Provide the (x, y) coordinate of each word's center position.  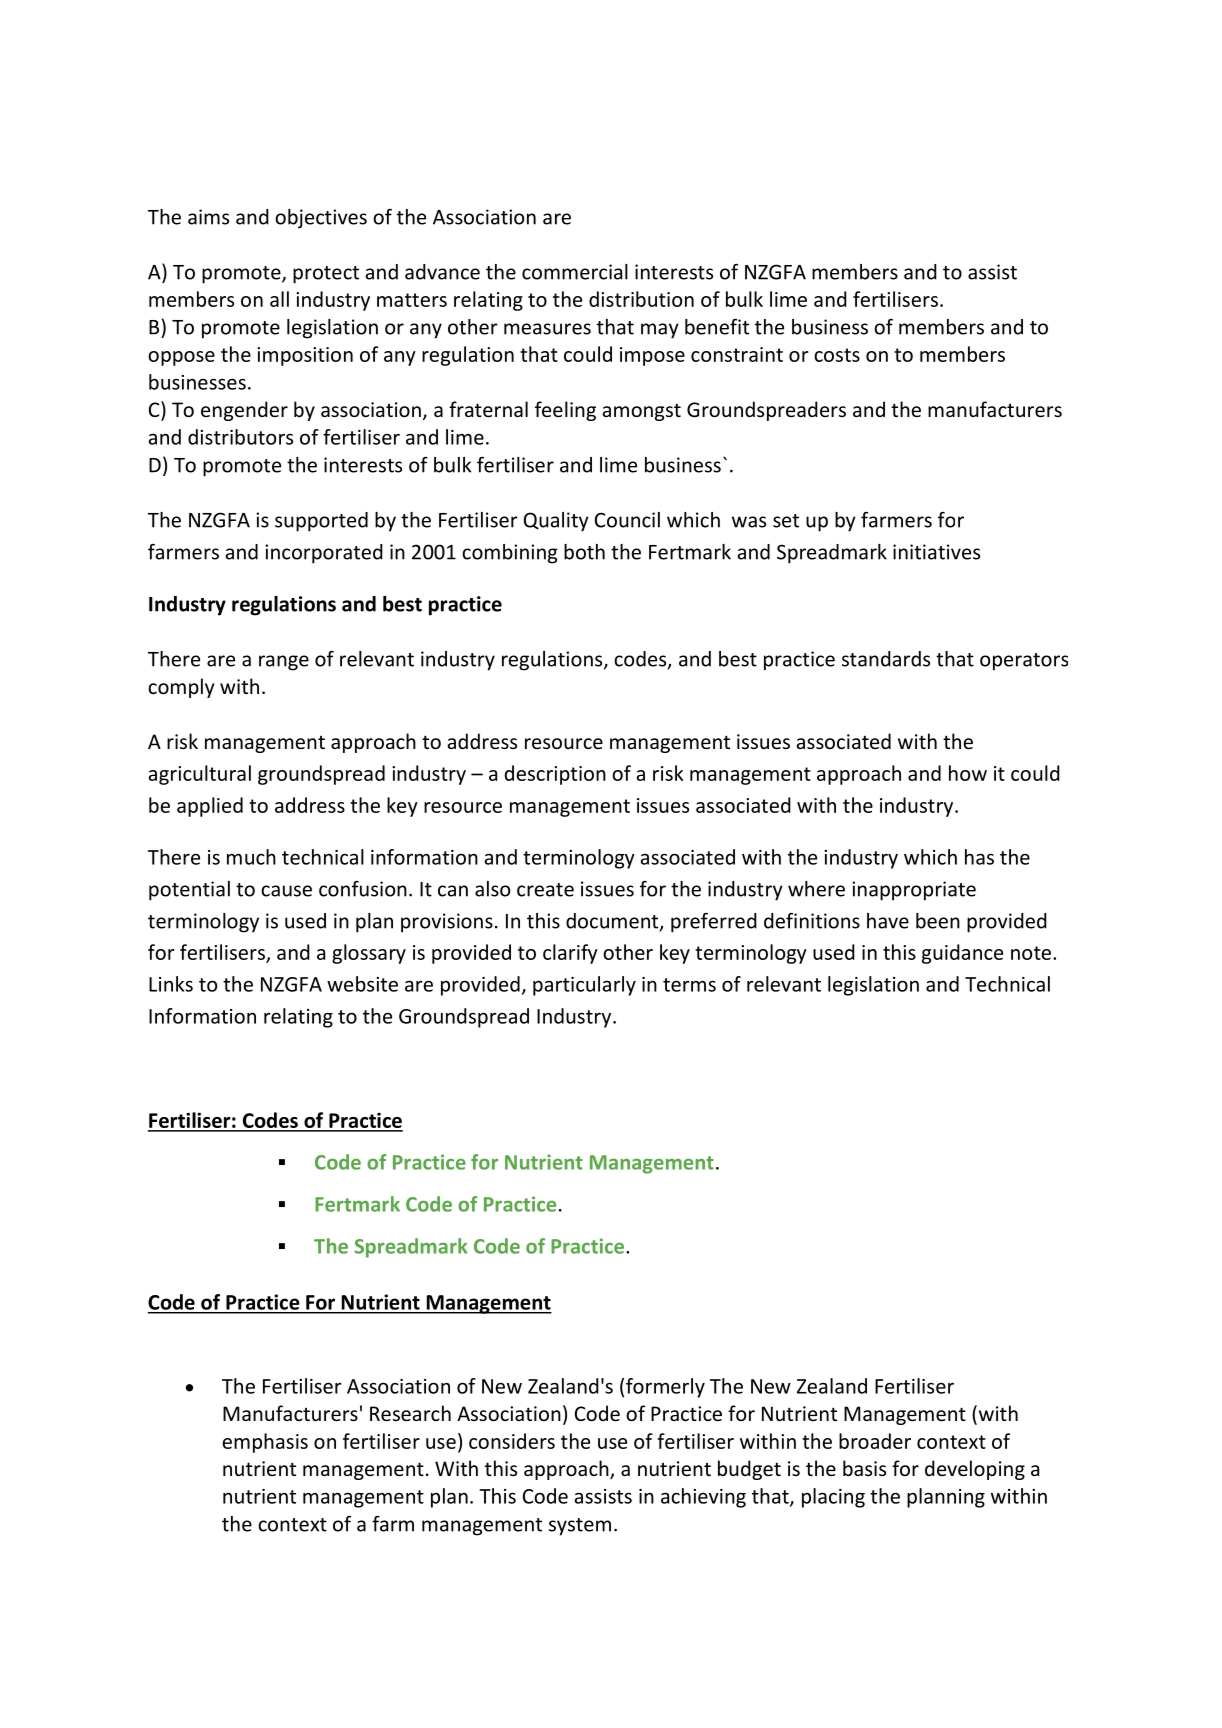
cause (286, 891)
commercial (575, 272)
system (580, 1527)
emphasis (265, 1443)
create (545, 890)
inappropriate (914, 891)
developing (975, 1470)
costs (837, 355)
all (279, 299)
